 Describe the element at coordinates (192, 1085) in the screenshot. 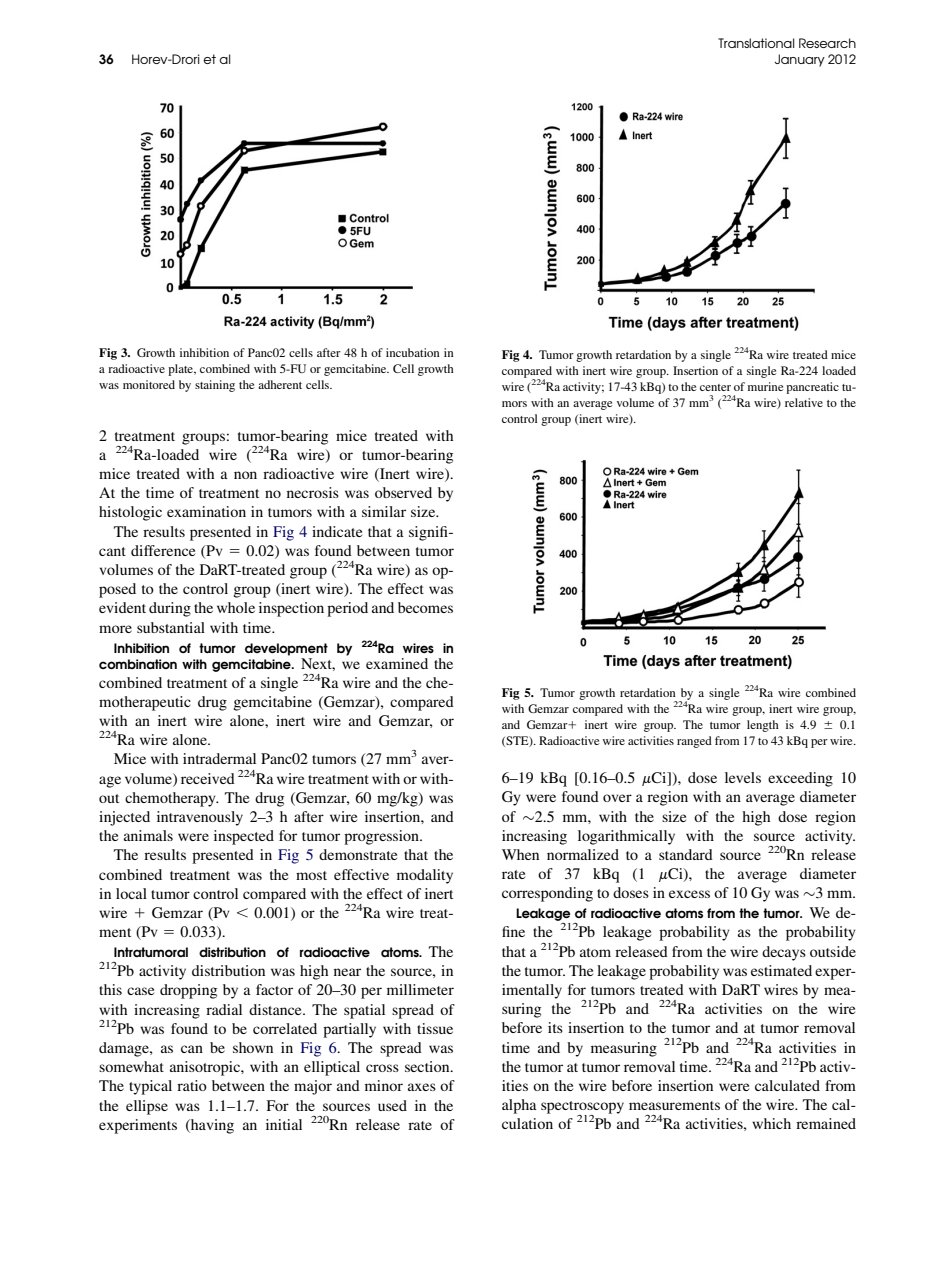

I see `ratio` at that location.
